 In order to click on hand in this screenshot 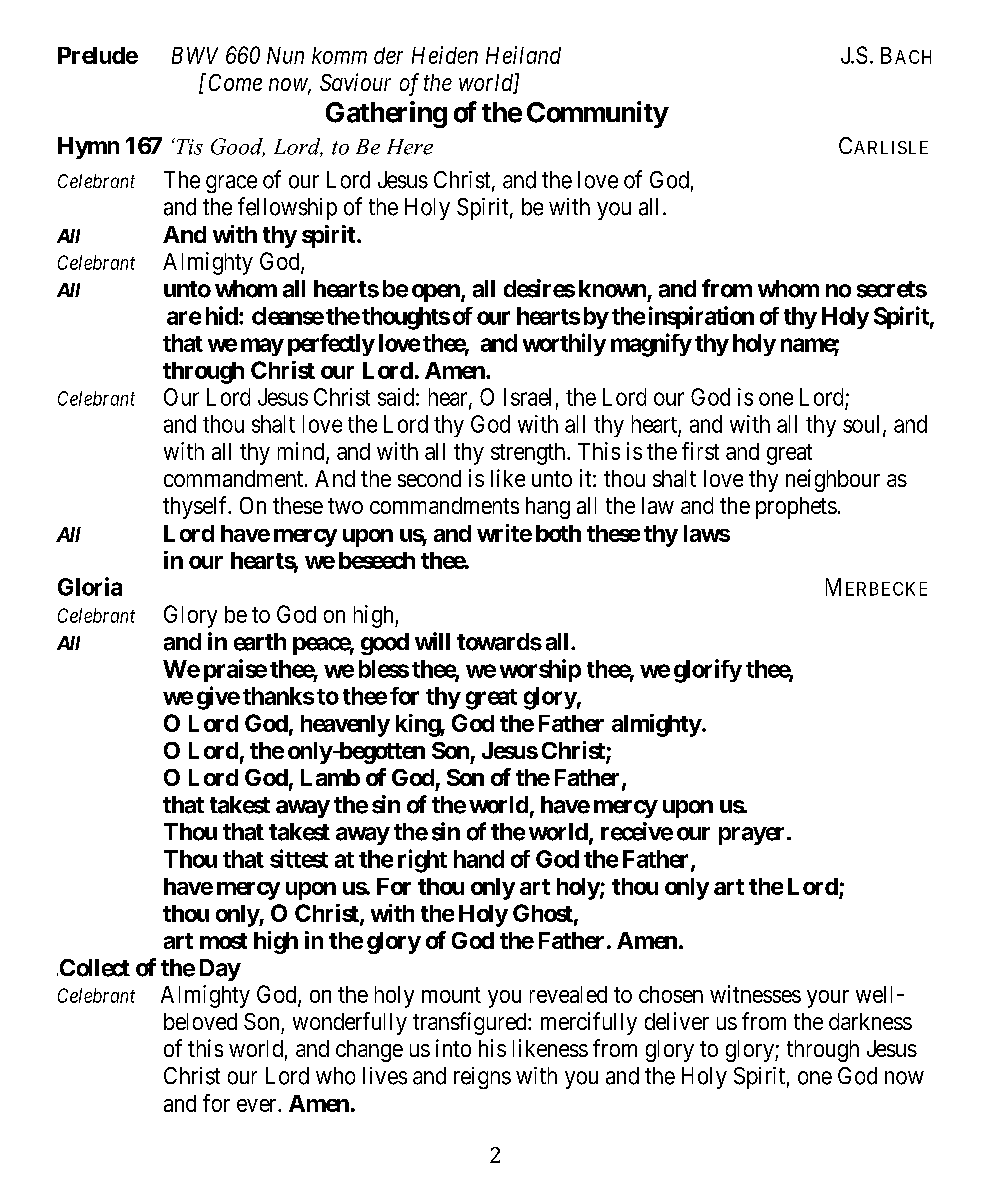, I will do `click(479, 859)`.
